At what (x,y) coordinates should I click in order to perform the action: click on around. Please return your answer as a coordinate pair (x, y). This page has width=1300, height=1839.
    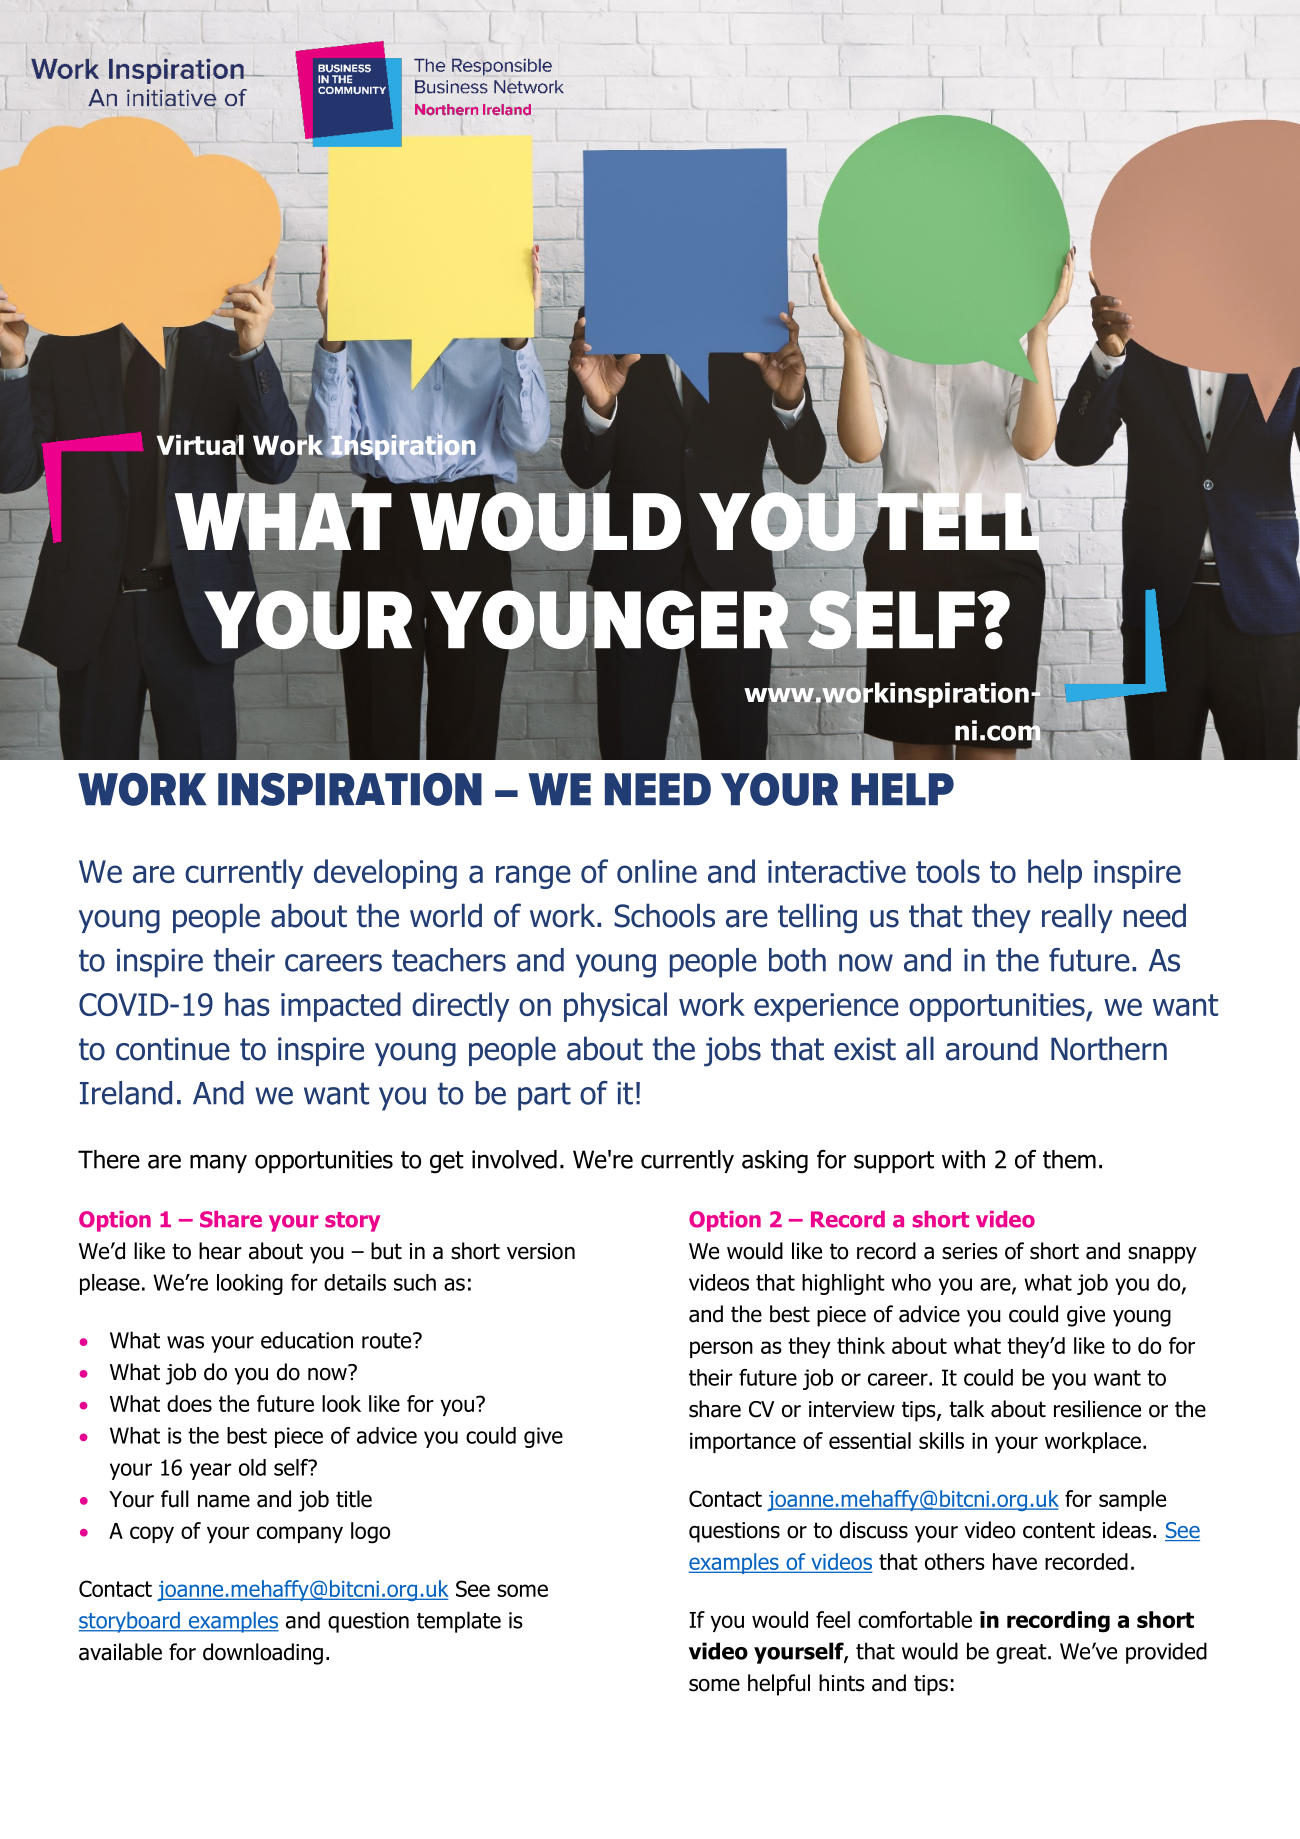
    Looking at the image, I should click on (992, 1048).
